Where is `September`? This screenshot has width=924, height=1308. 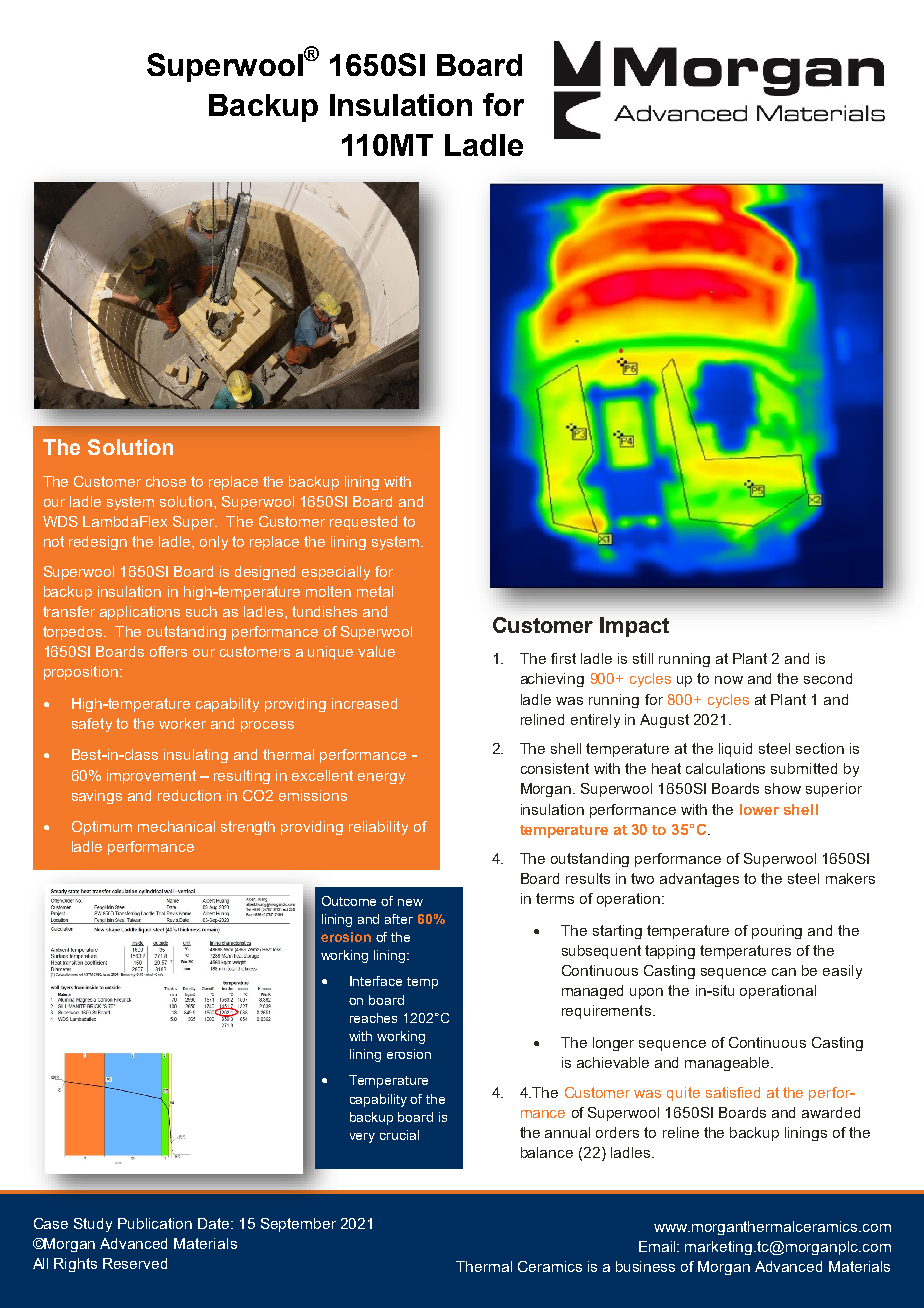
September is located at coordinates (298, 1225).
